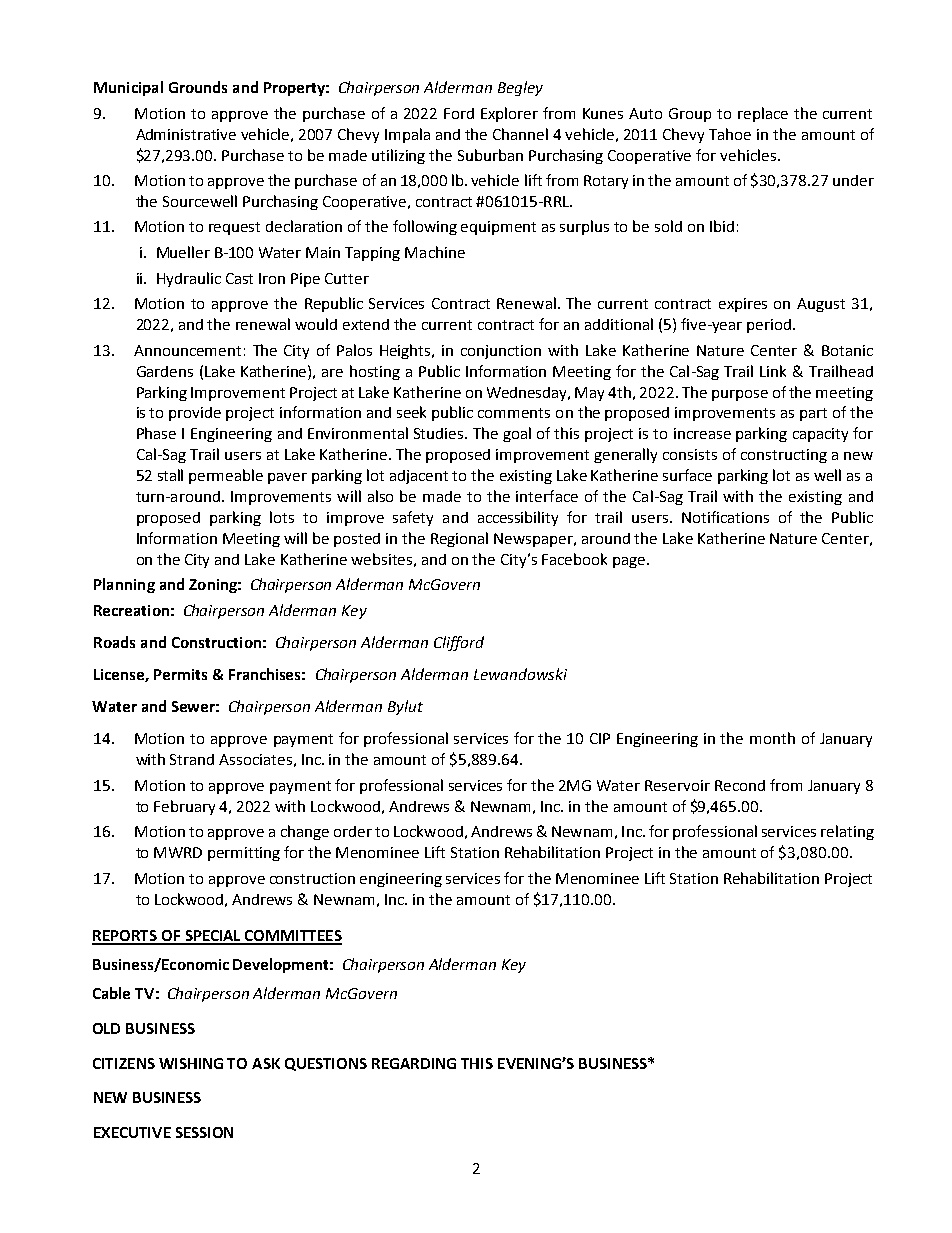 This screenshot has width=952, height=1233. I want to click on QUESTIONS, so click(326, 1064).
